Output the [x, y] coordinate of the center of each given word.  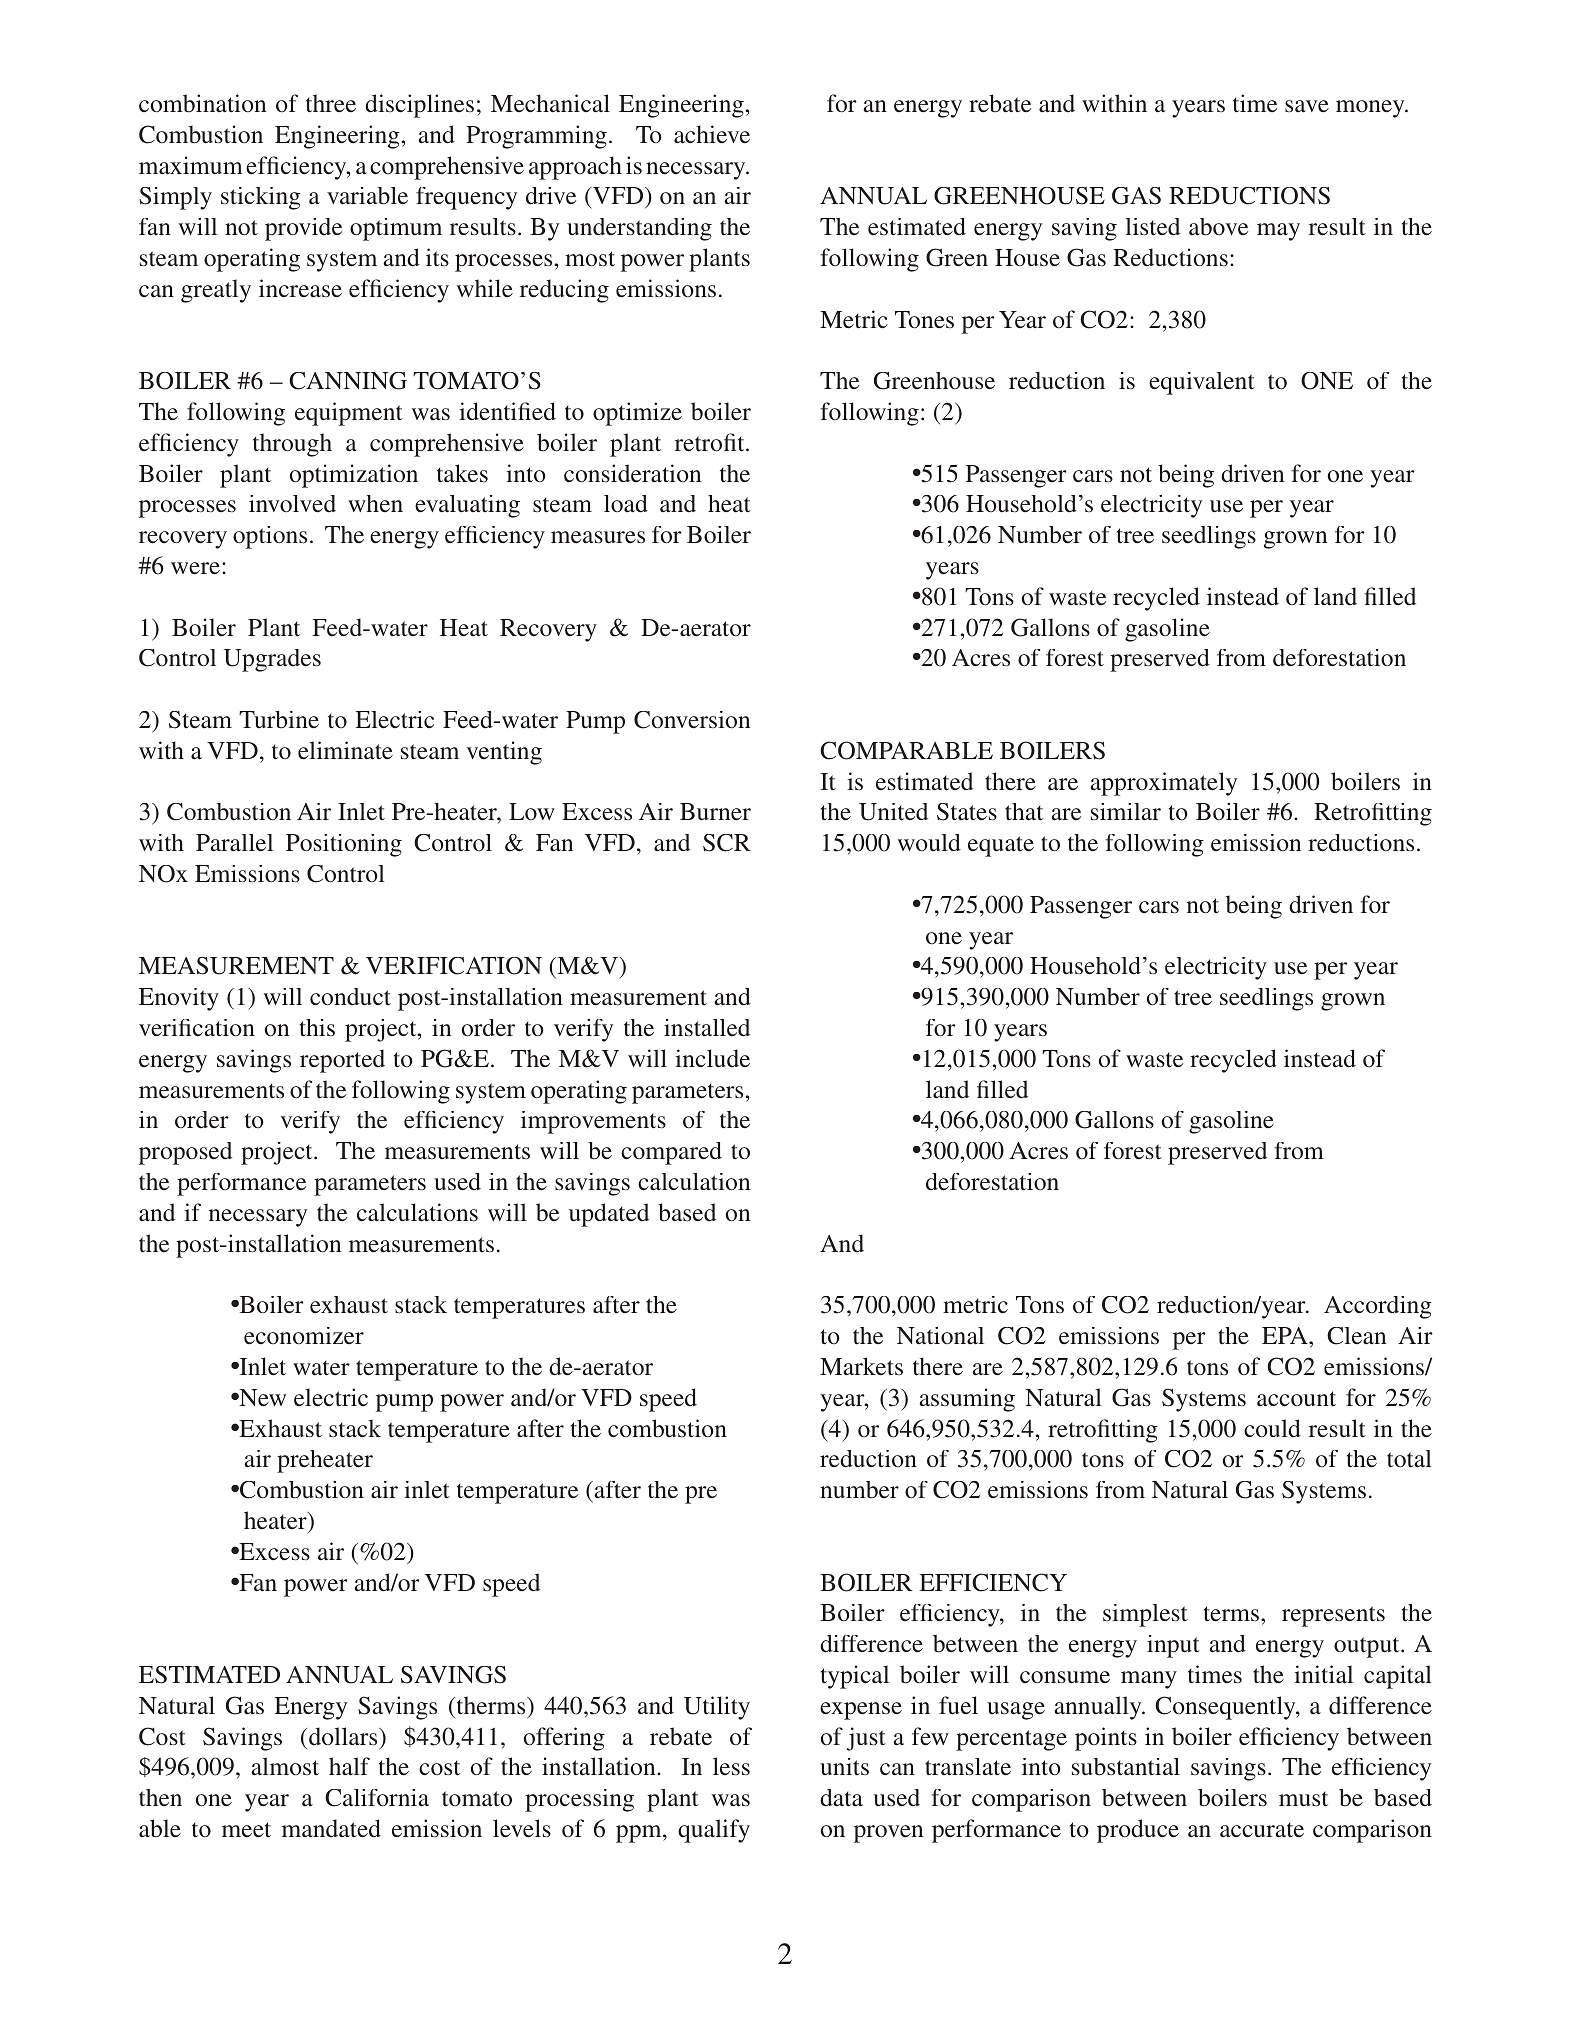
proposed [185, 1153]
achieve [712, 134]
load [626, 504]
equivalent [1202, 383]
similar [1126, 812]
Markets [861, 1366]
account [1296, 1399]
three [331, 103]
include [712, 1058]
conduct [350, 997]
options [270, 537]
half [349, 1766]
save [1307, 106]
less [731, 1766]
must [1303, 1799]
